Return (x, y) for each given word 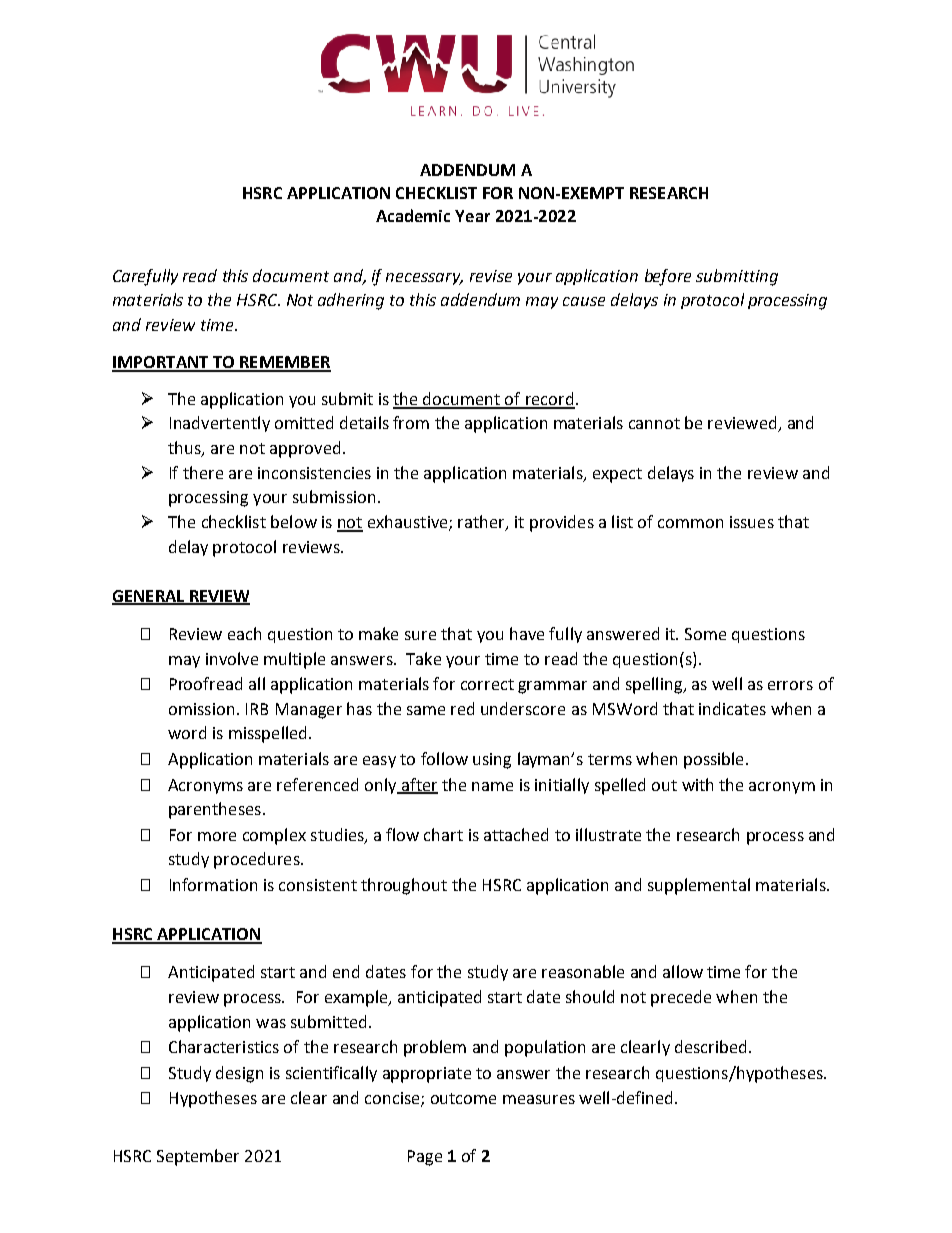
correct (487, 684)
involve (232, 658)
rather (482, 523)
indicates (732, 708)
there (203, 472)
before (668, 277)
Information (213, 884)
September (198, 1157)
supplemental (699, 886)
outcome (463, 1098)
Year (472, 216)
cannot (654, 423)
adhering (351, 301)
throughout (404, 886)
